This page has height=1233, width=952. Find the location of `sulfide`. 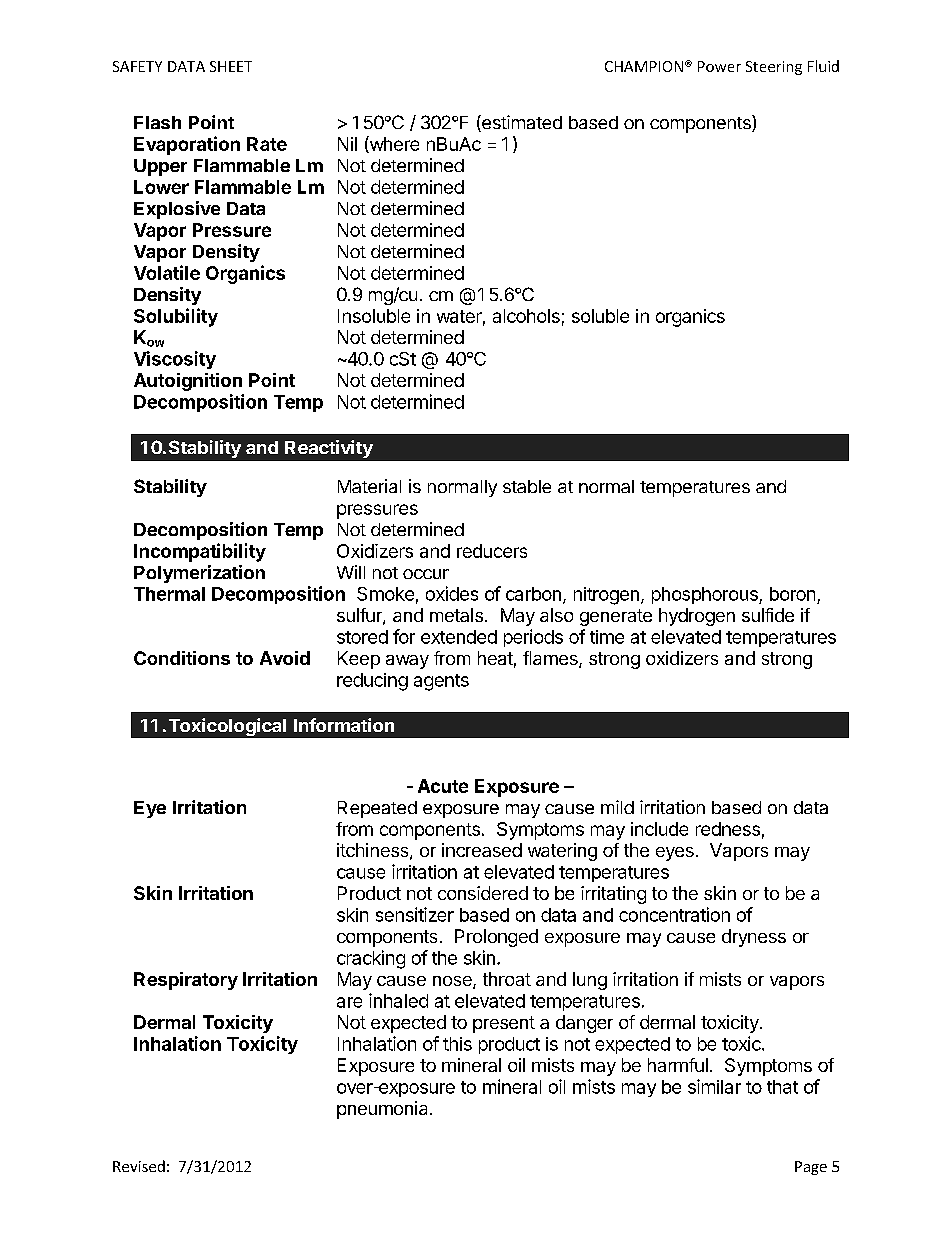

sulfide is located at coordinates (768, 615).
